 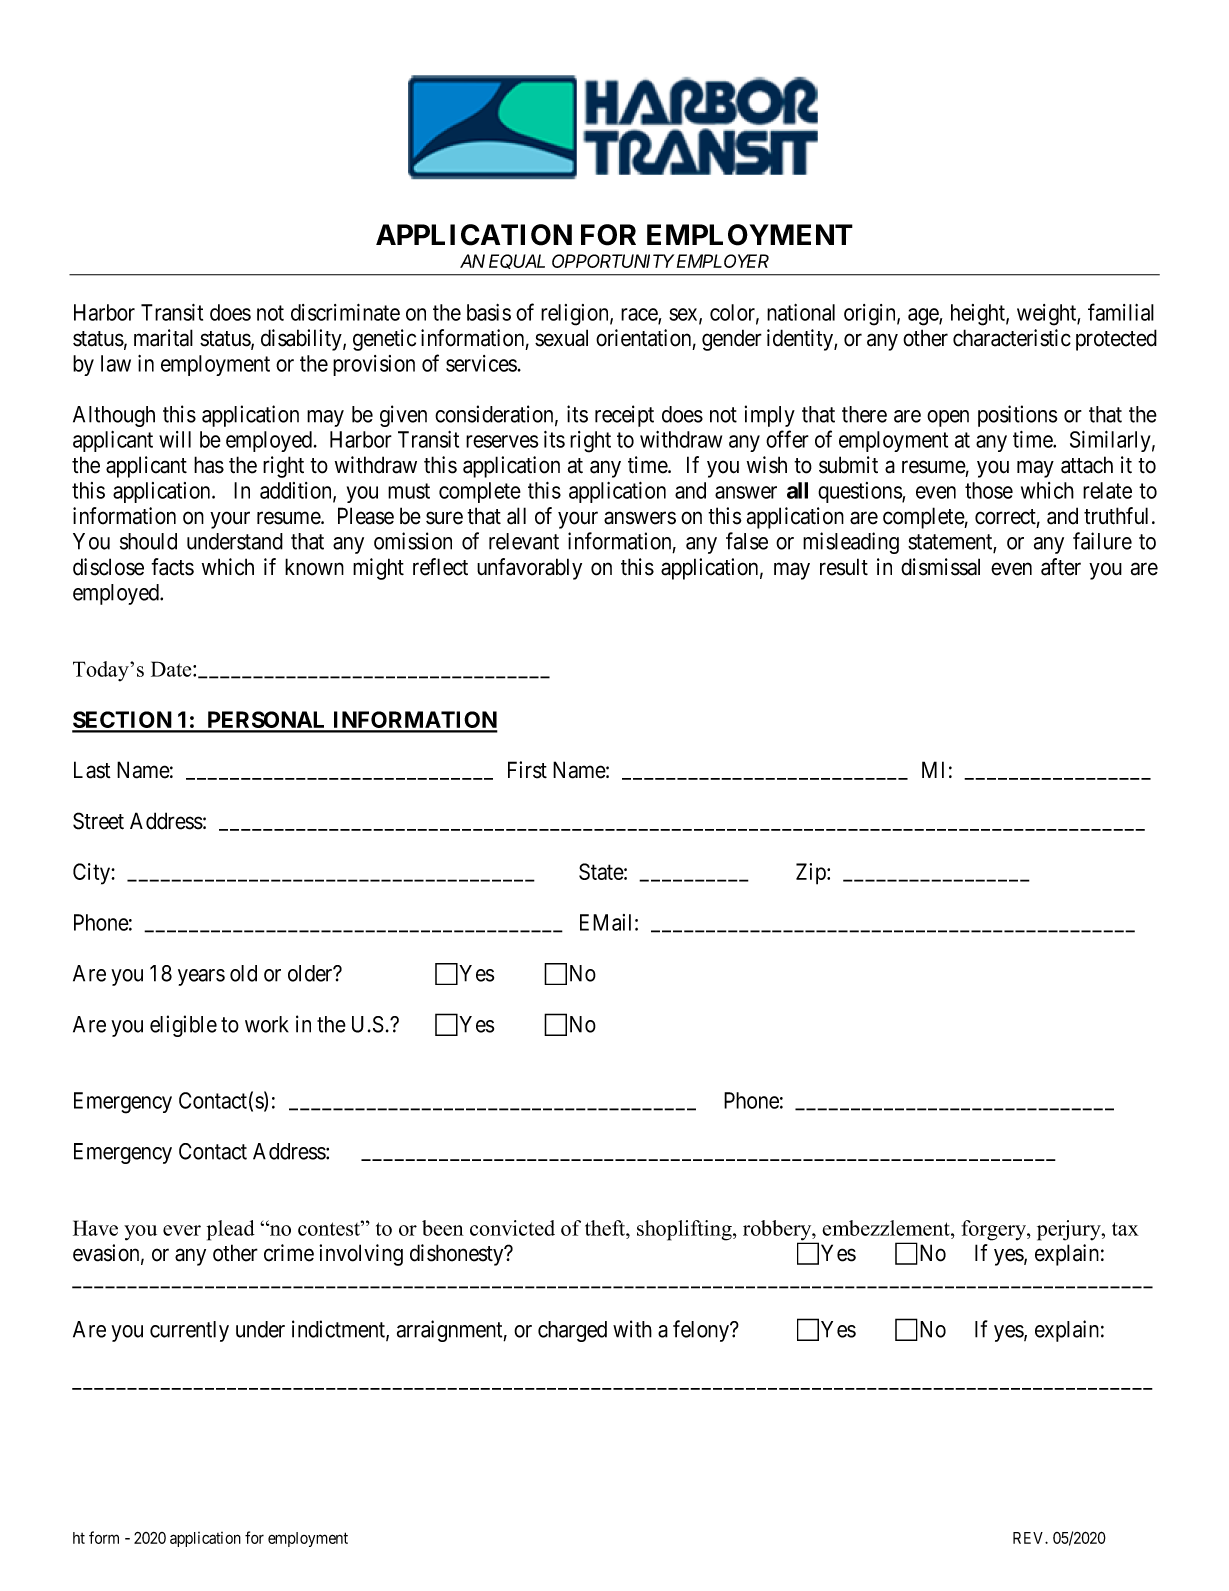 What do you see at coordinates (163, 338) in the image?
I see `marital` at bounding box center [163, 338].
